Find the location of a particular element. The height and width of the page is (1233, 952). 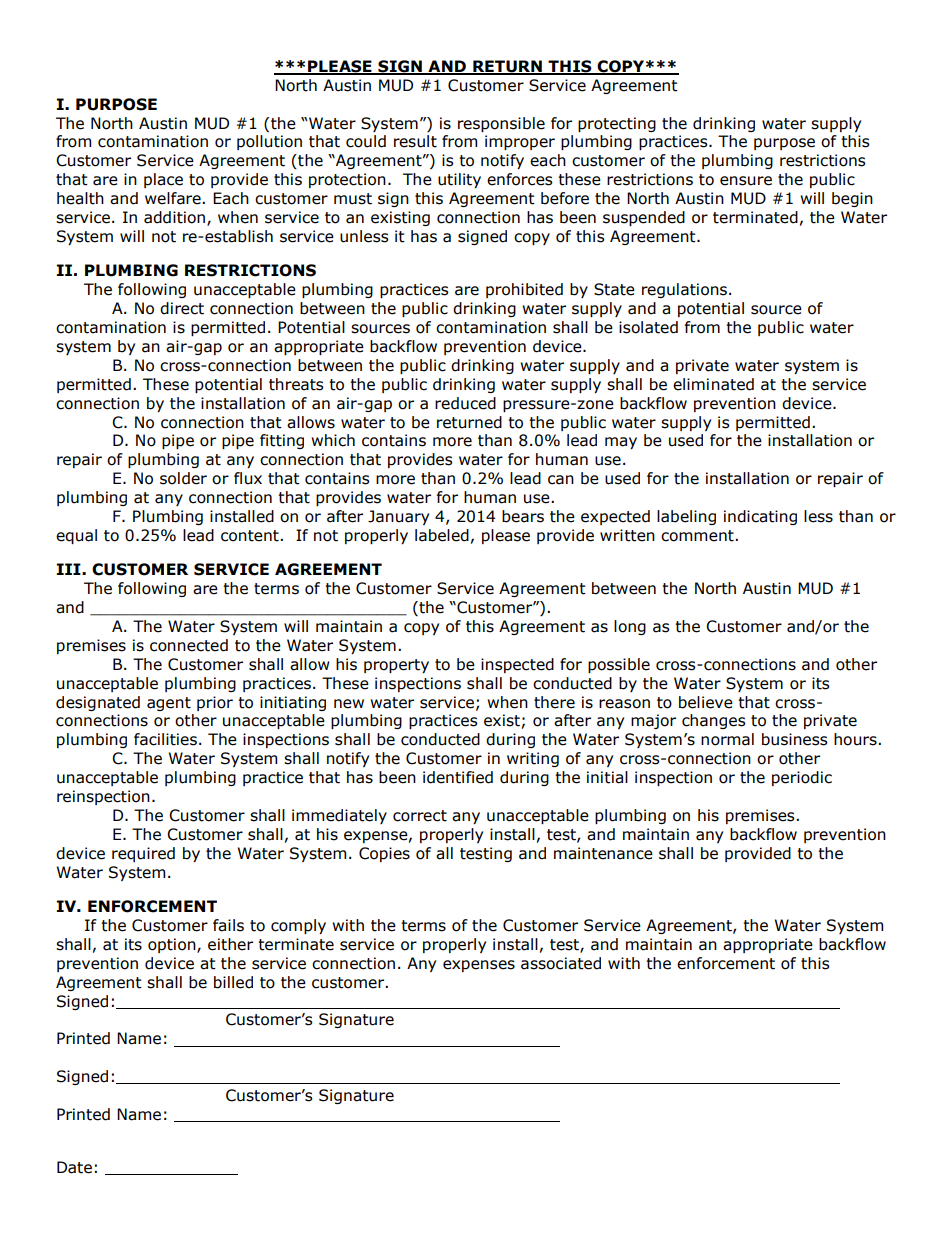

place is located at coordinates (163, 180).
